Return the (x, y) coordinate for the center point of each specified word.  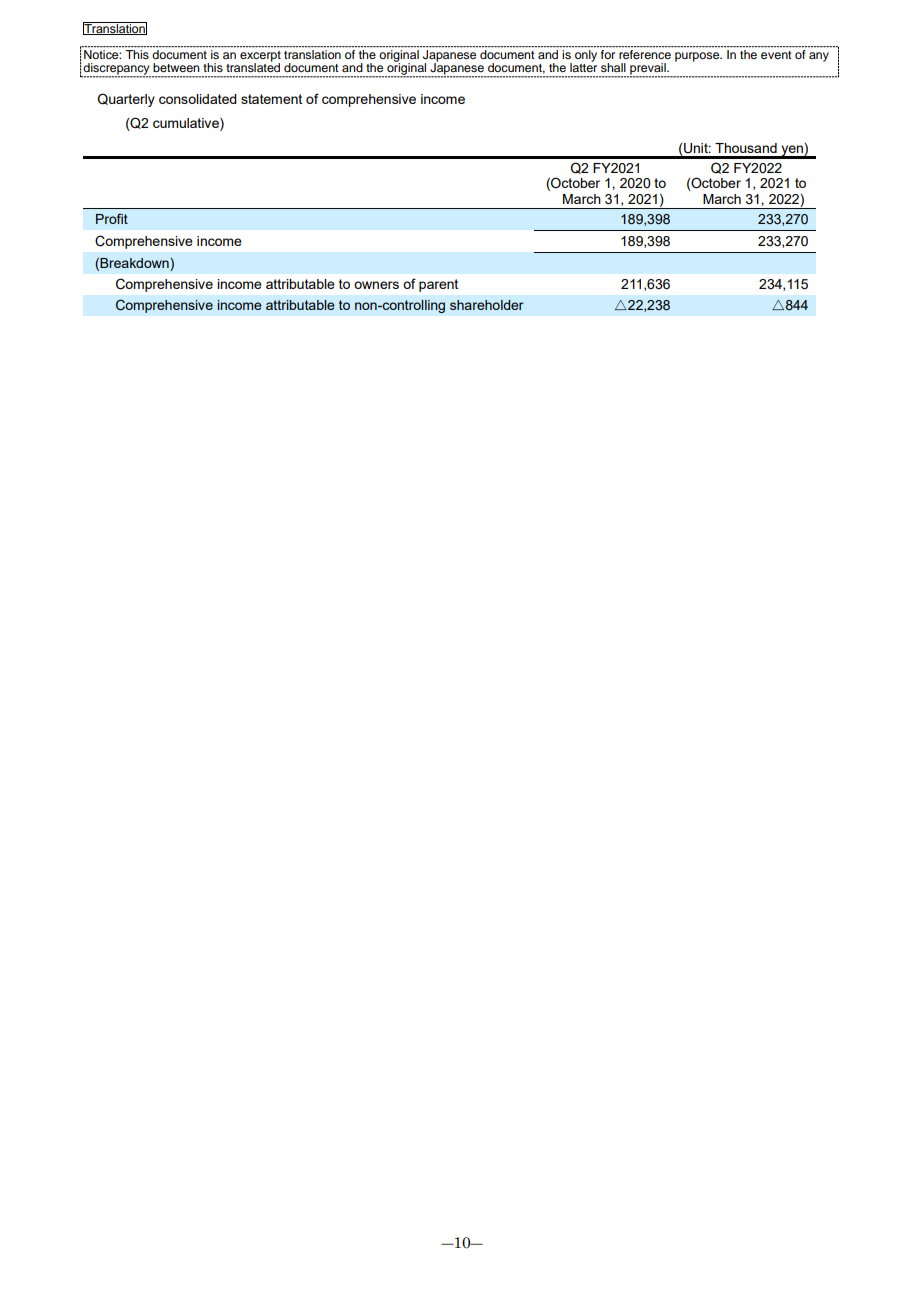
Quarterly (126, 100)
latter (583, 66)
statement (271, 99)
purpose (698, 57)
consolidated (198, 99)
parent (438, 285)
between (176, 67)
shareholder (487, 305)
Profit (112, 218)
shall (613, 67)
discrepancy (116, 70)
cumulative (187, 122)
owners (376, 285)
